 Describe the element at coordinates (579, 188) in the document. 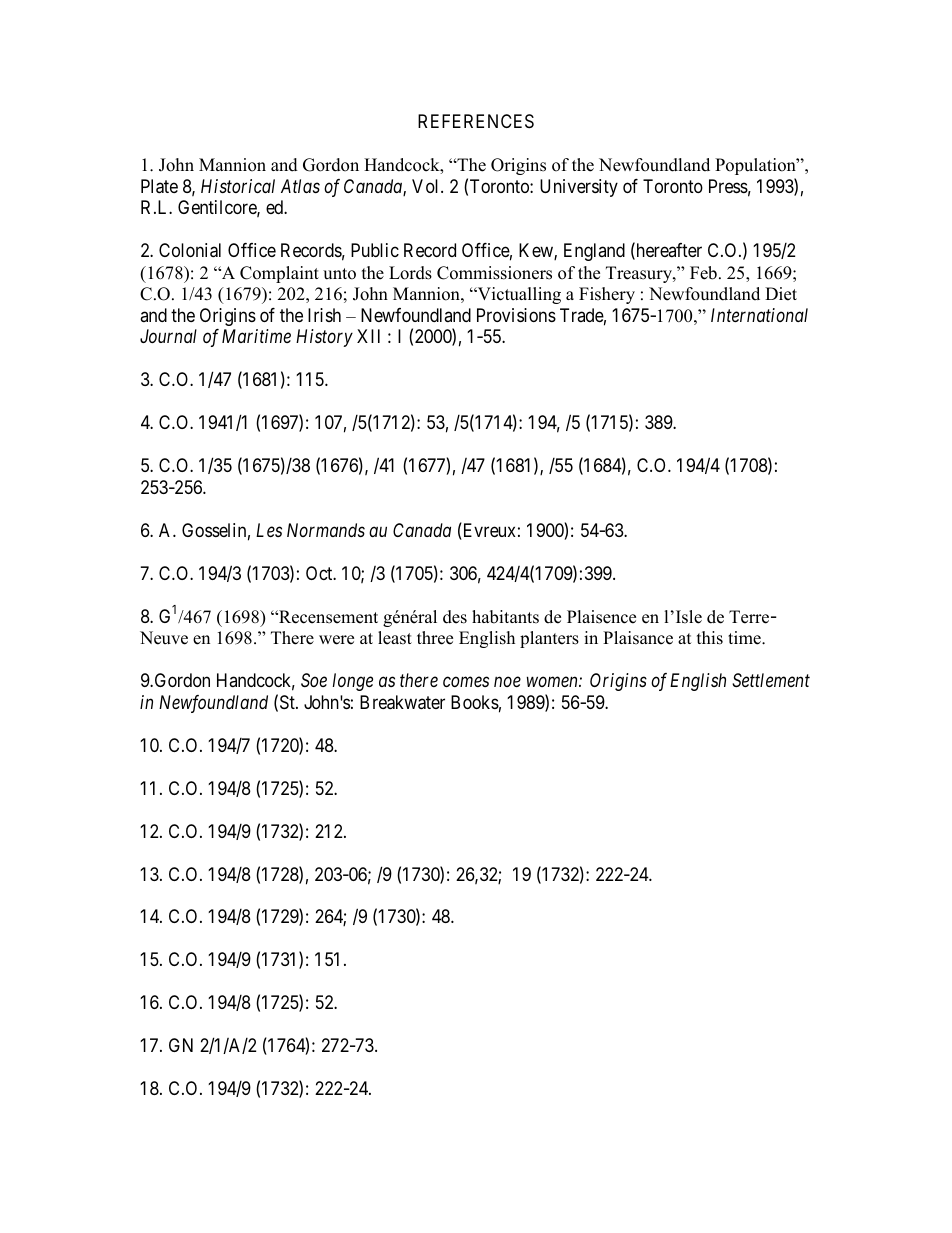

I see `University` at that location.
